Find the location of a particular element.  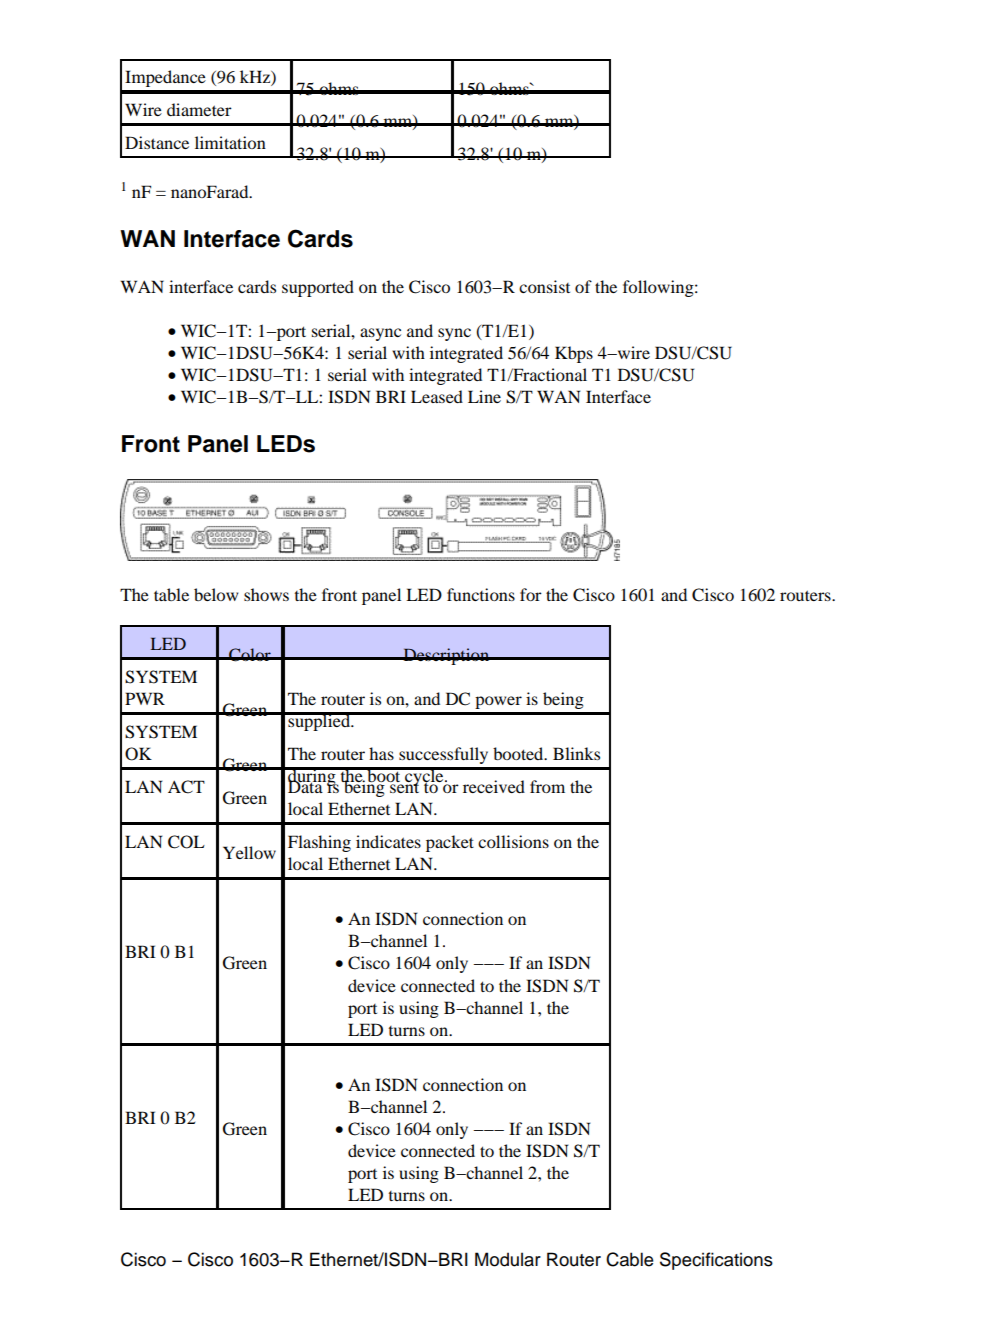

Distance is located at coordinates (157, 142).
